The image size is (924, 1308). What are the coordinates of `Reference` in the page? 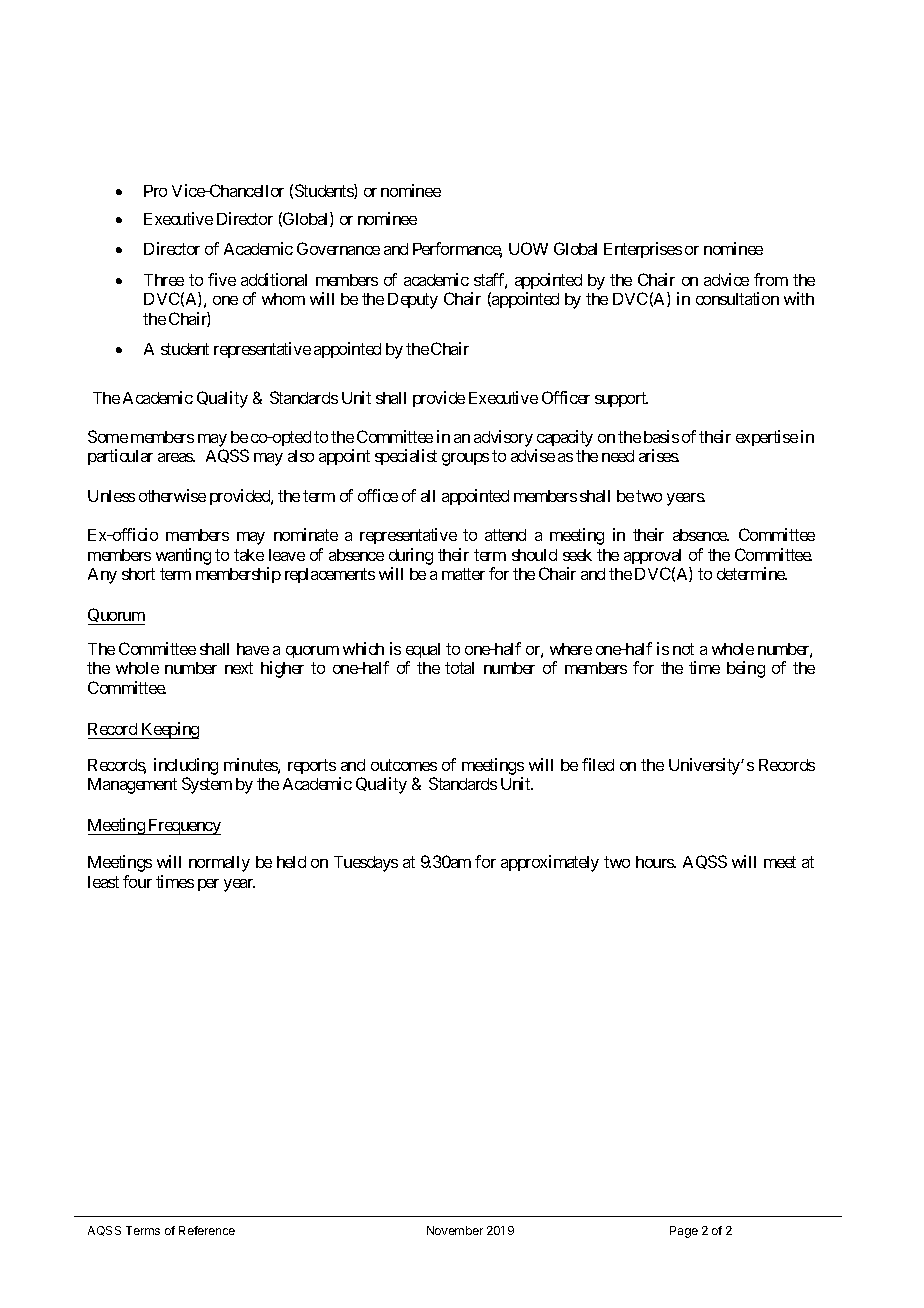 It's located at (207, 1230).
